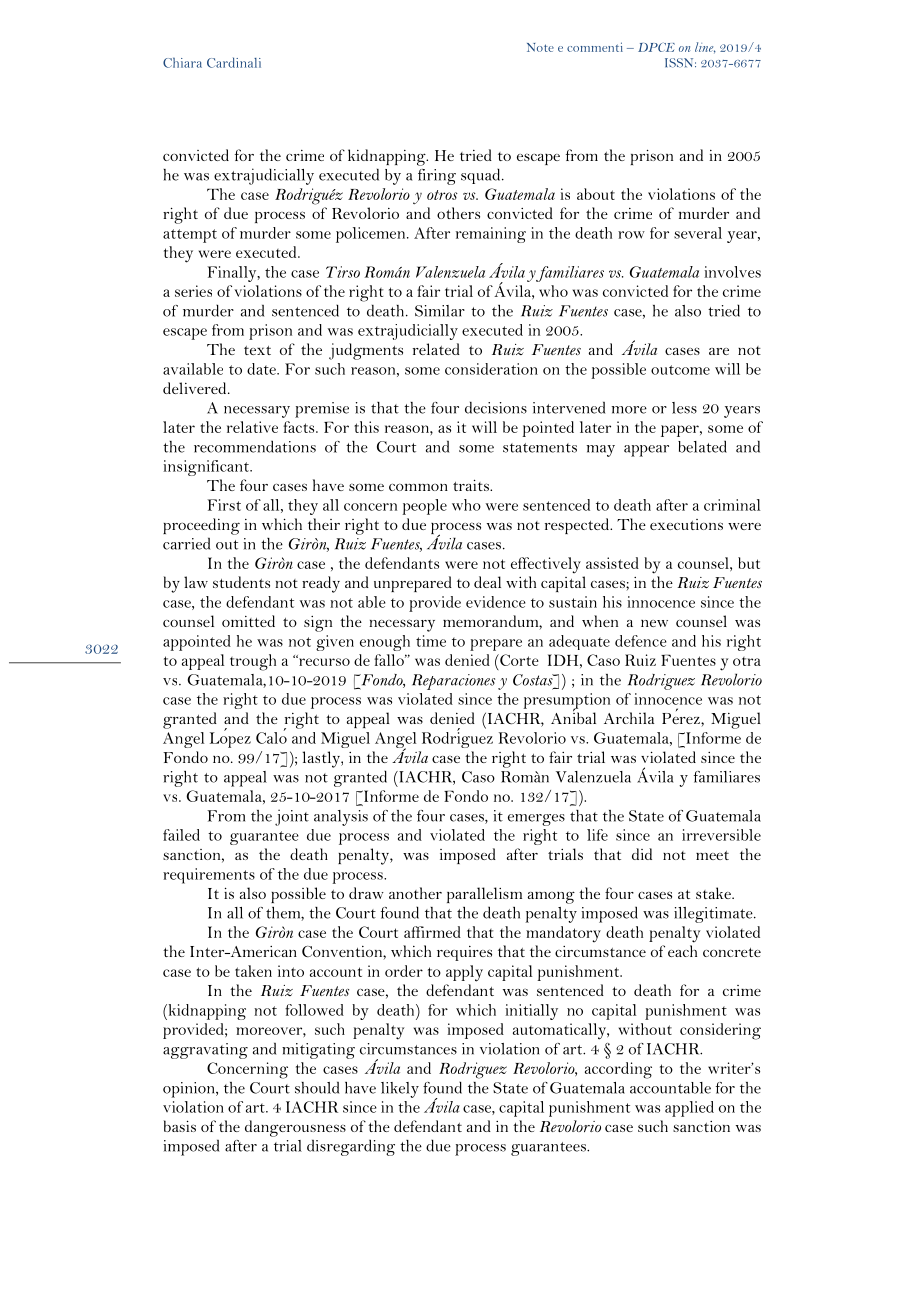  Describe the element at coordinates (252, 427) in the document. I see `relative` at that location.
